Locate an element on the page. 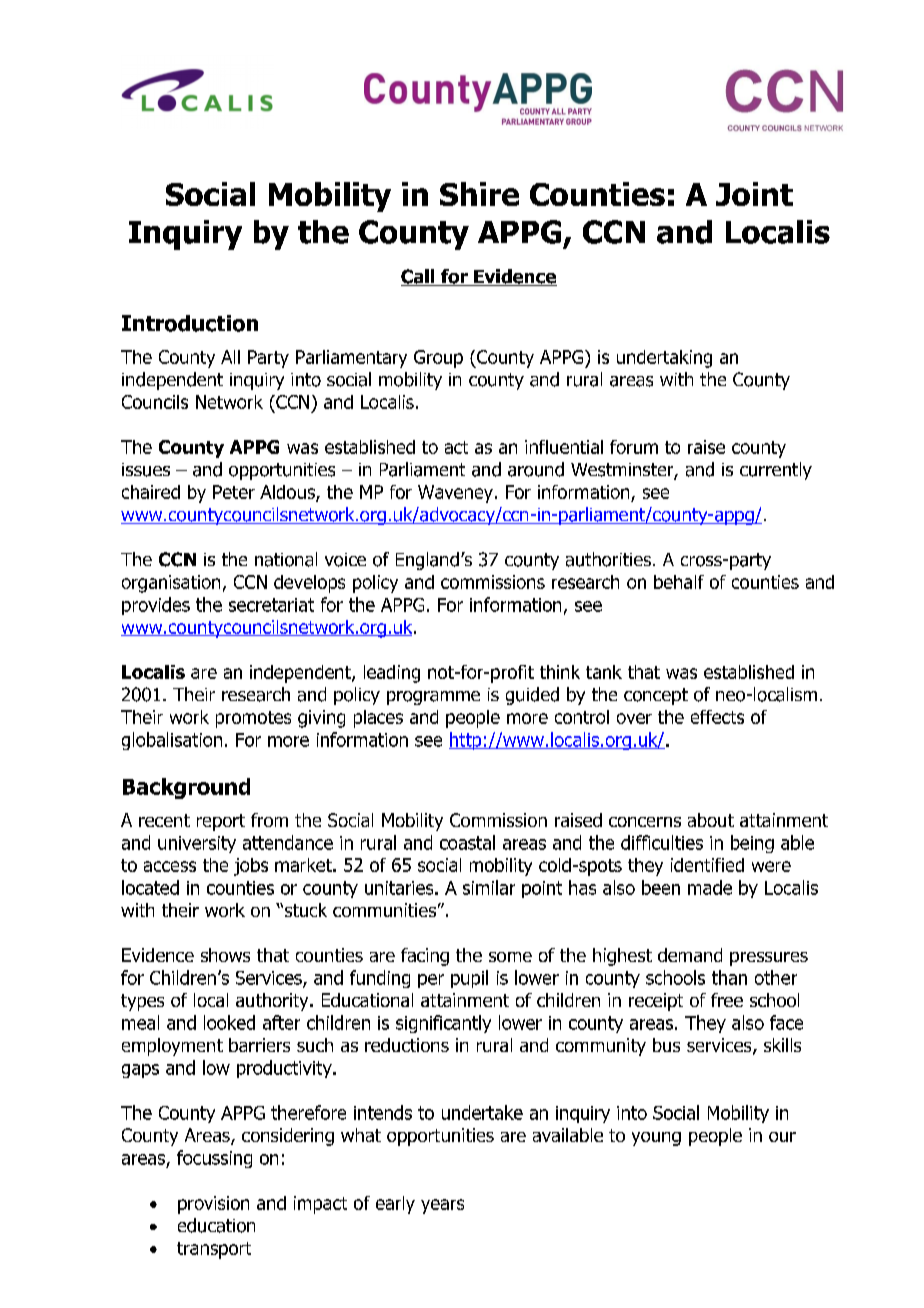  currently is located at coordinates (776, 471).
